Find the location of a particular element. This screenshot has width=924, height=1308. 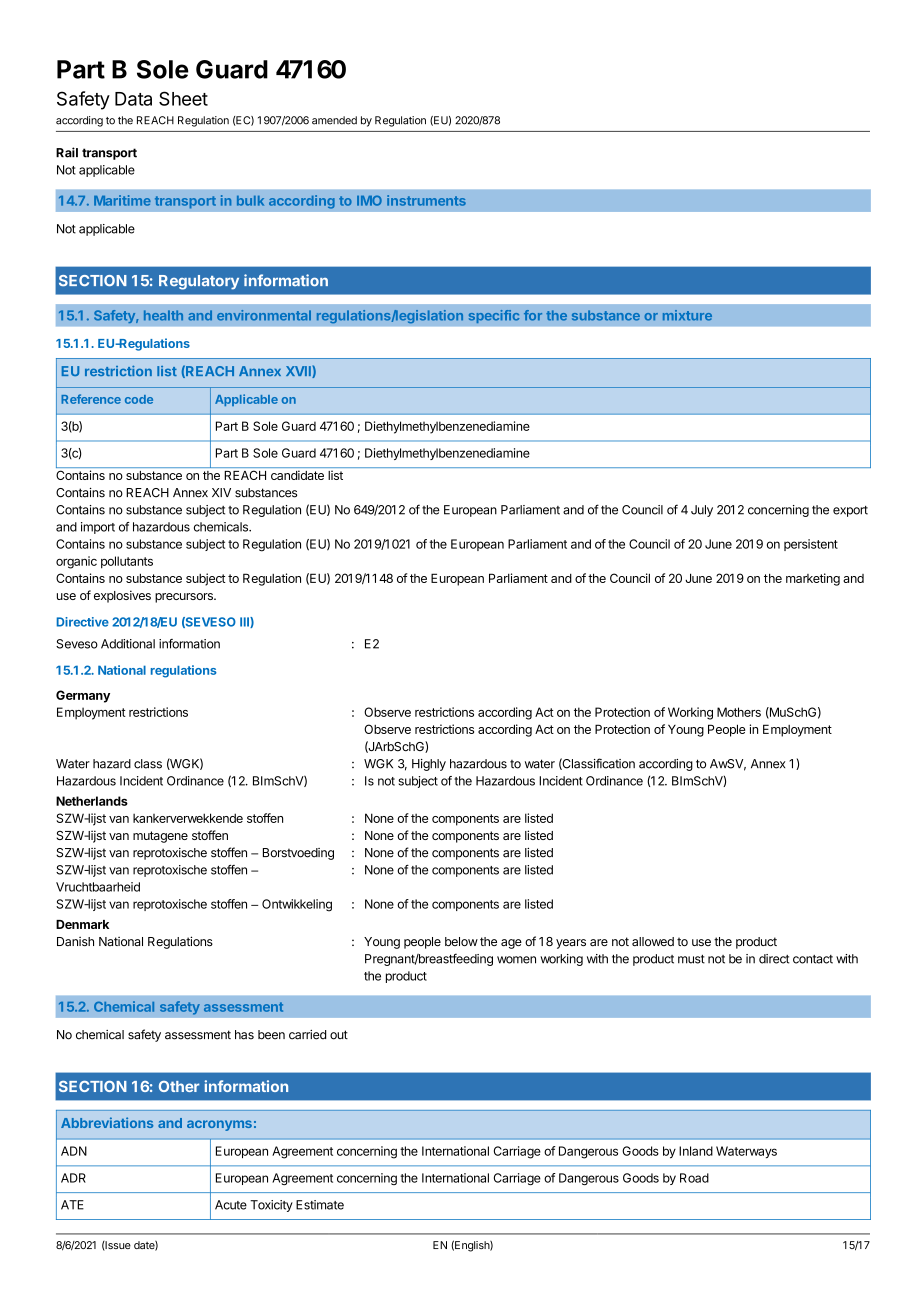

Additional is located at coordinates (128, 644).
